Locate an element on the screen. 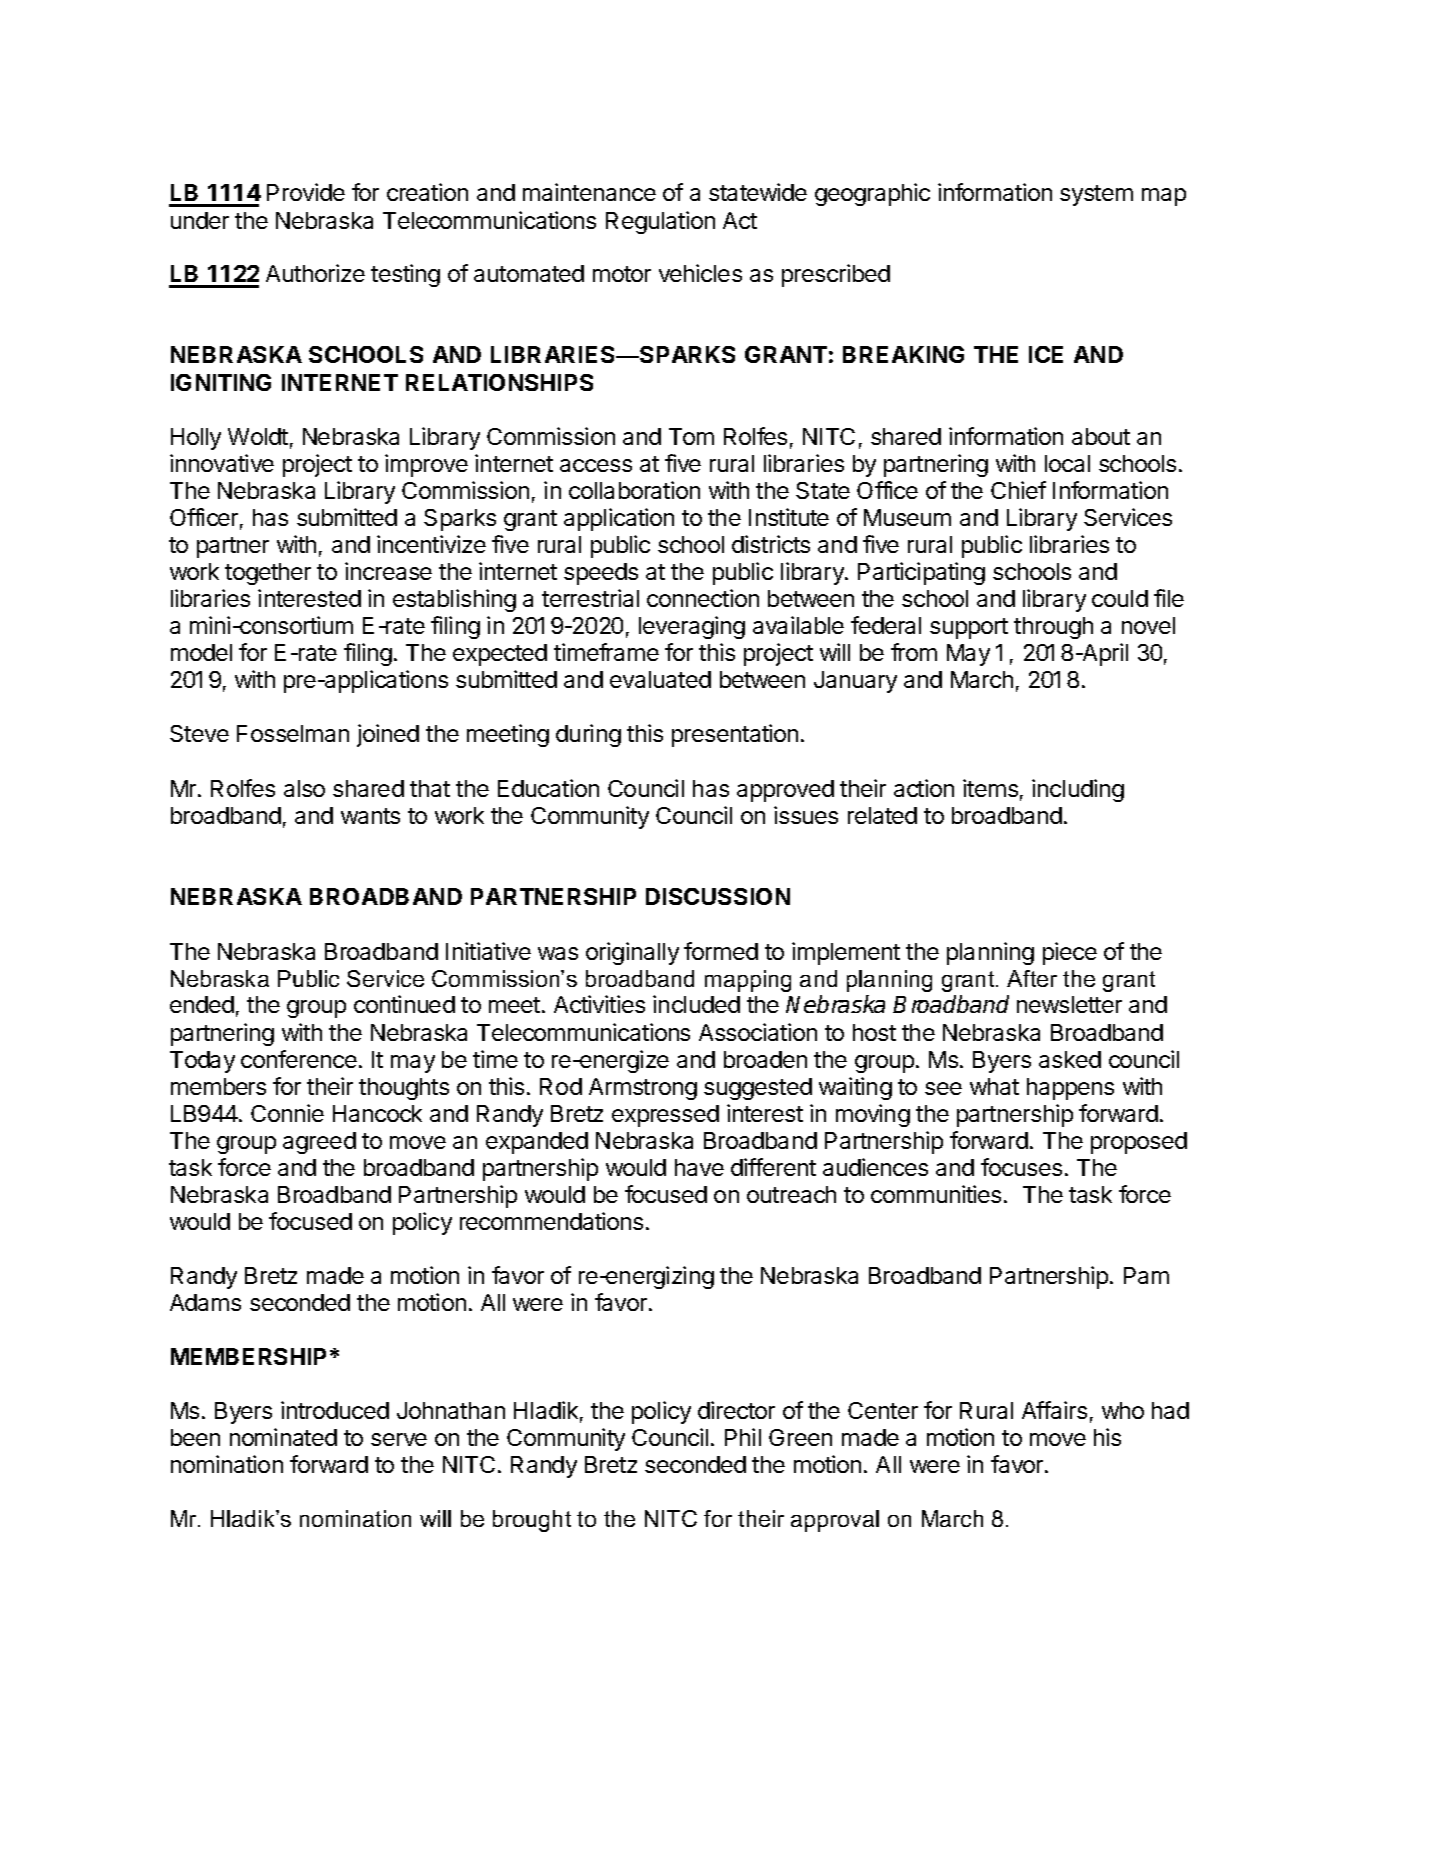 This screenshot has width=1439, height=1862. collaboration is located at coordinates (634, 490).
